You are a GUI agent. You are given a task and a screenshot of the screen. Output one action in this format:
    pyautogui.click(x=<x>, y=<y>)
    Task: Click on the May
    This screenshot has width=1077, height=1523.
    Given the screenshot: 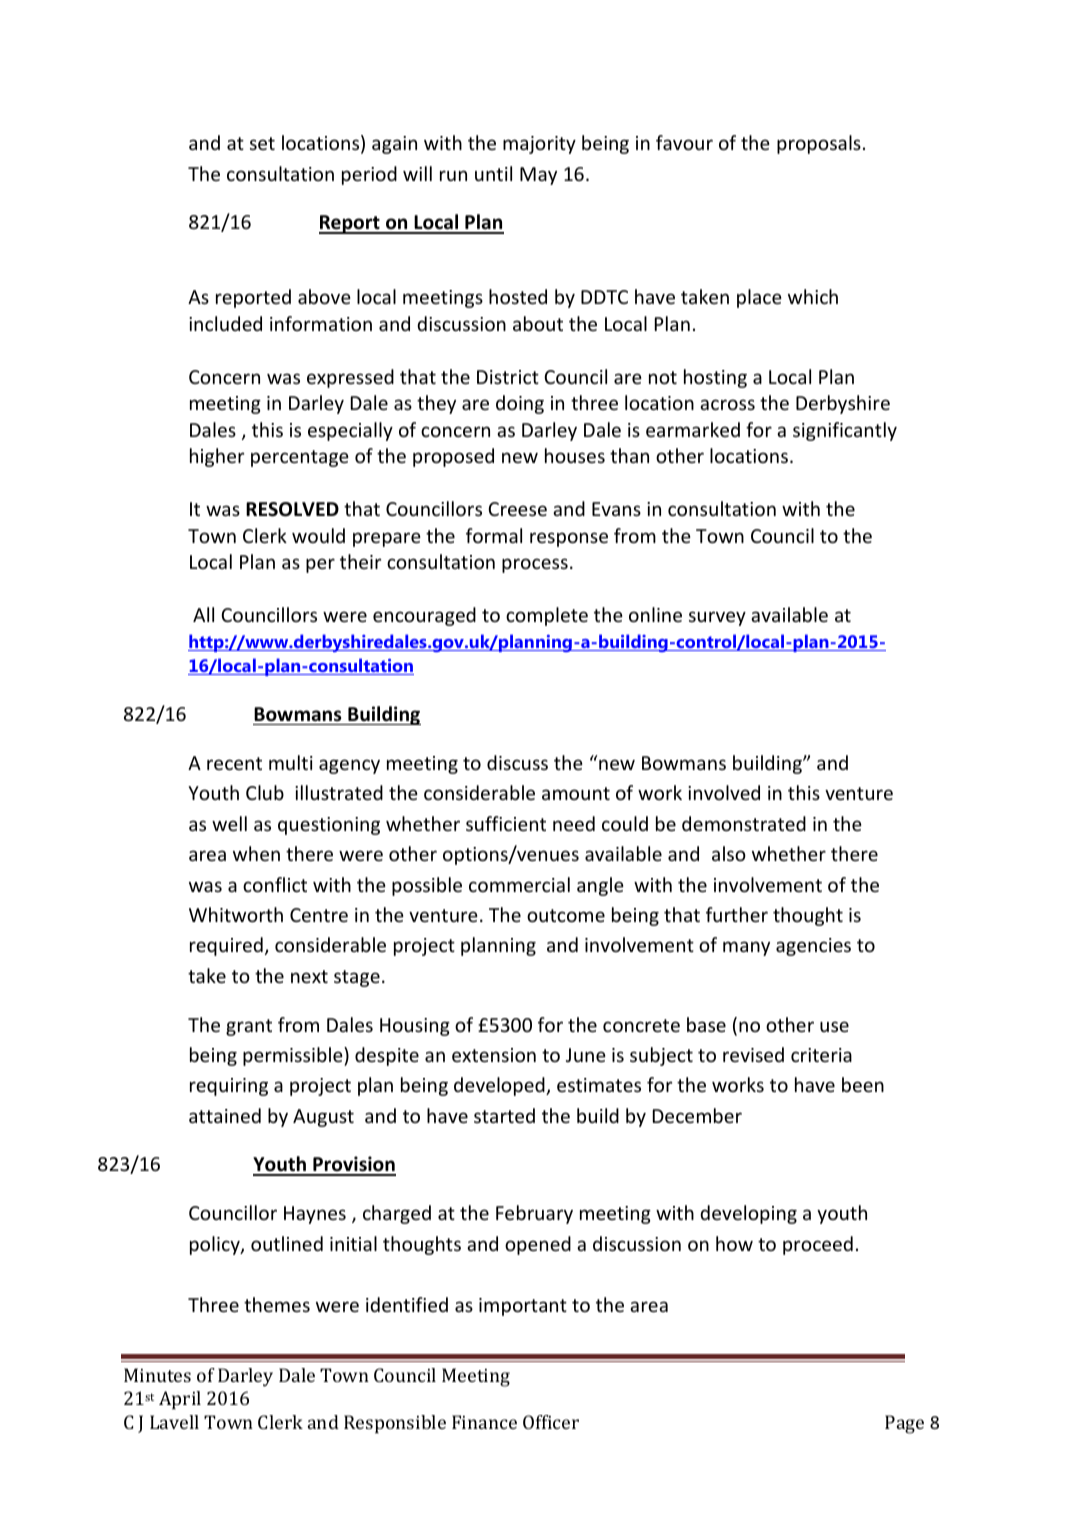 What is the action you would take?
    pyautogui.click(x=538, y=176)
